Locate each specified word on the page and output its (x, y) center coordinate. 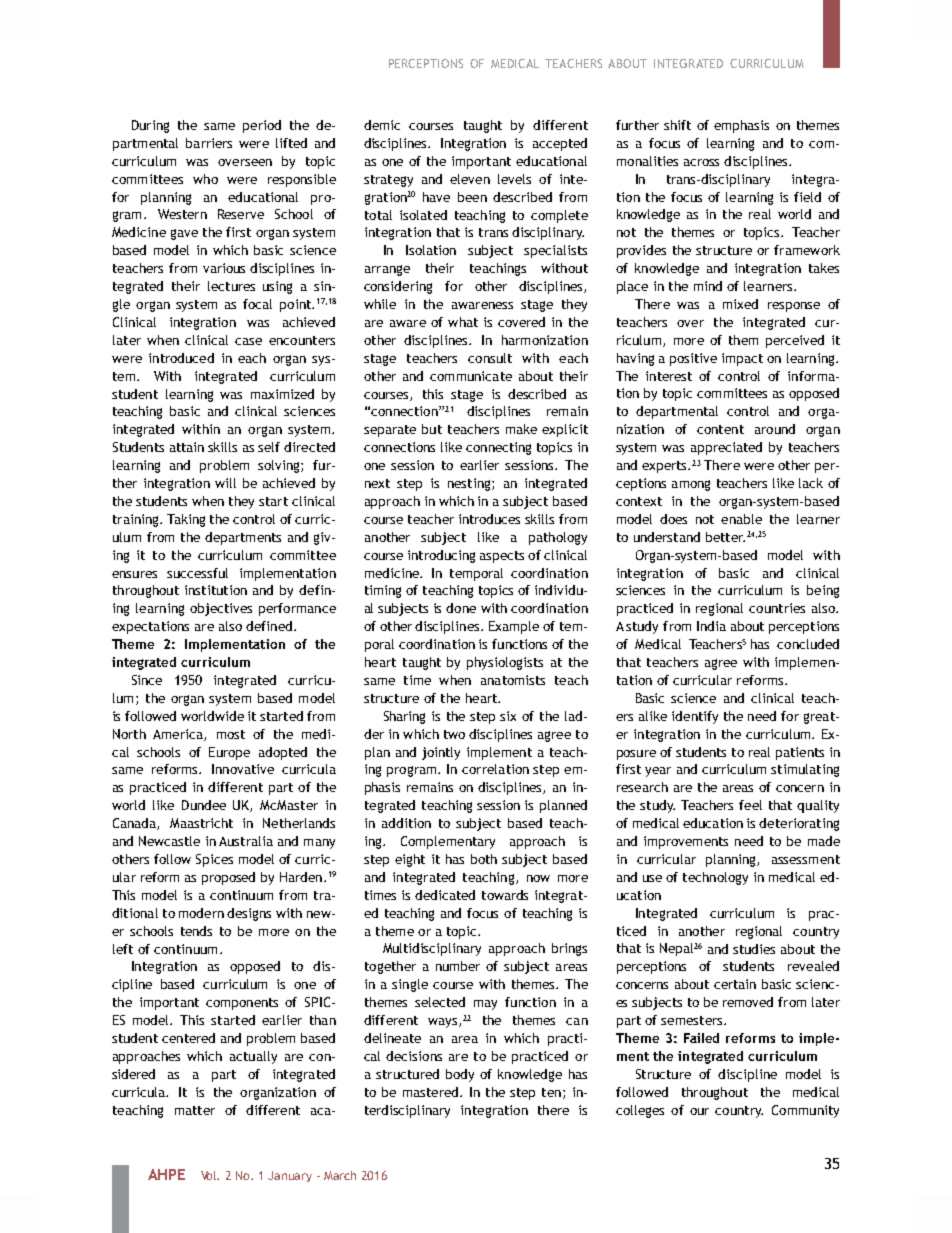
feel (750, 805)
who (205, 179)
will (225, 483)
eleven (470, 179)
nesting (470, 484)
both (484, 859)
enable (741, 519)
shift (677, 125)
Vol (210, 1175)
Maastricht (201, 823)
